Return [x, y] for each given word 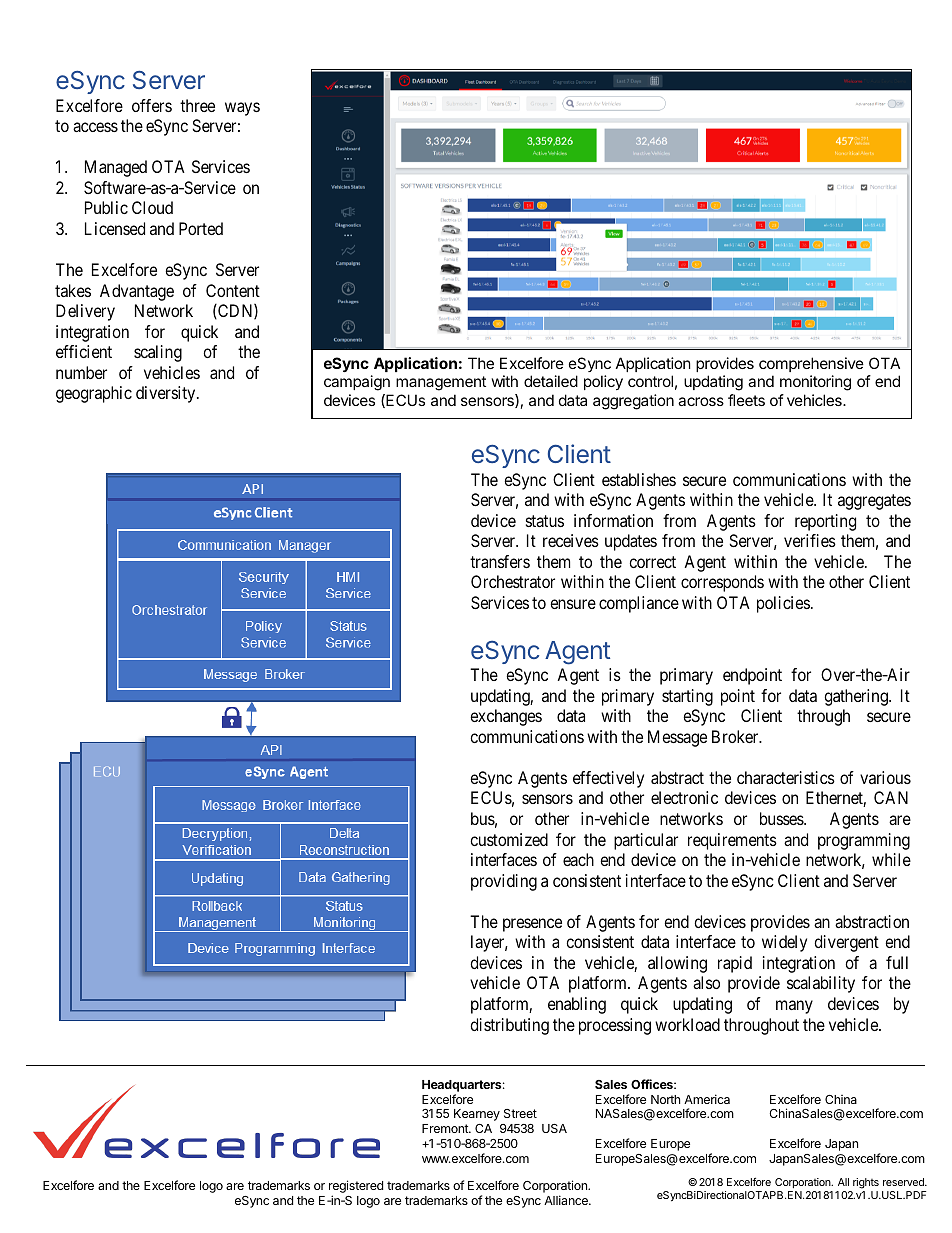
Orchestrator [513, 581]
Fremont [446, 1128]
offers [152, 105]
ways [242, 109]
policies [783, 604]
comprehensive [811, 364]
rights [865, 1185]
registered [356, 1188]
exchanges [506, 717]
